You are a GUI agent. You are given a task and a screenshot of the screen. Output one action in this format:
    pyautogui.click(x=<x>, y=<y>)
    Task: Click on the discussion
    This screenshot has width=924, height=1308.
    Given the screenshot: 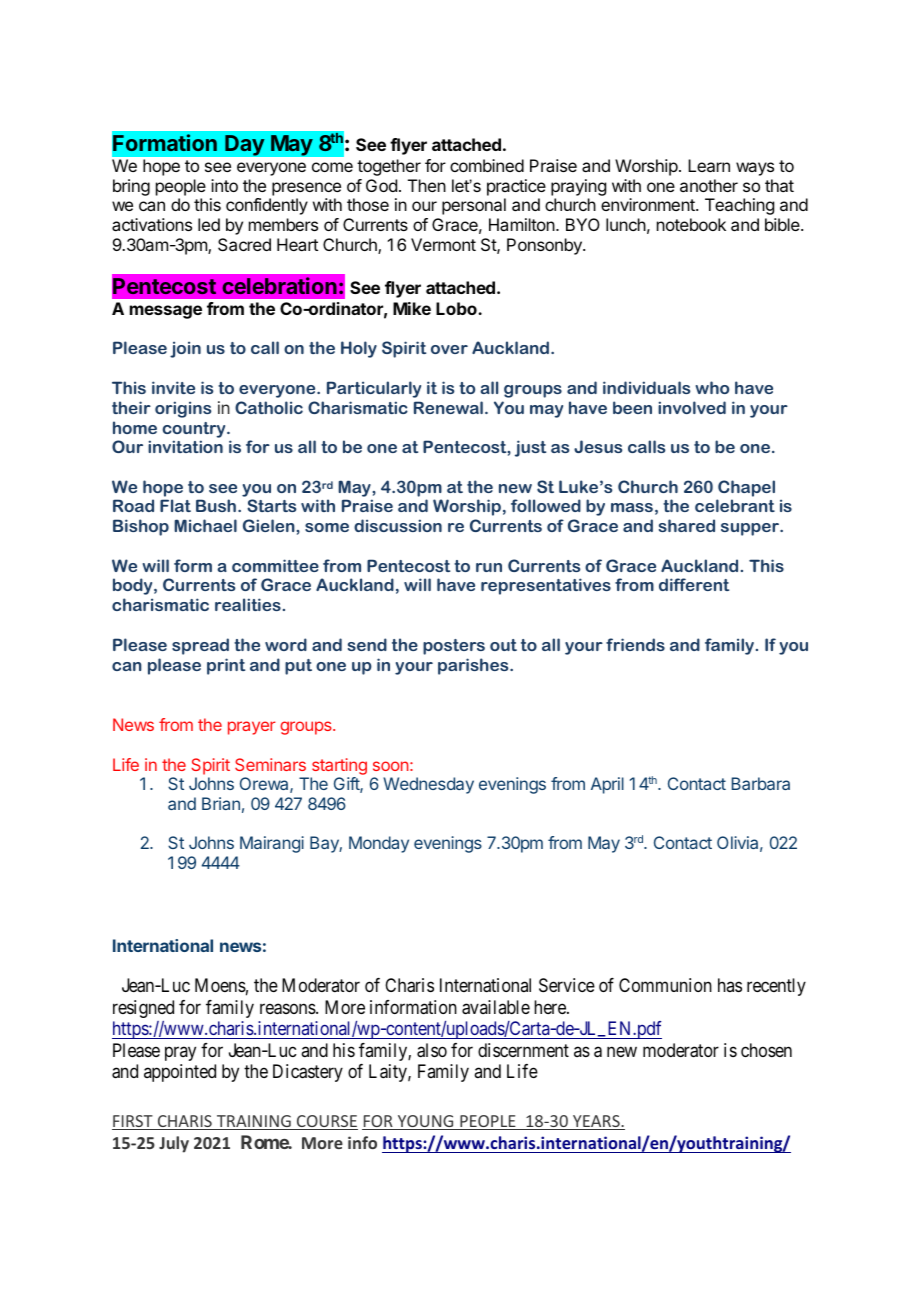 What is the action you would take?
    pyautogui.click(x=398, y=525)
